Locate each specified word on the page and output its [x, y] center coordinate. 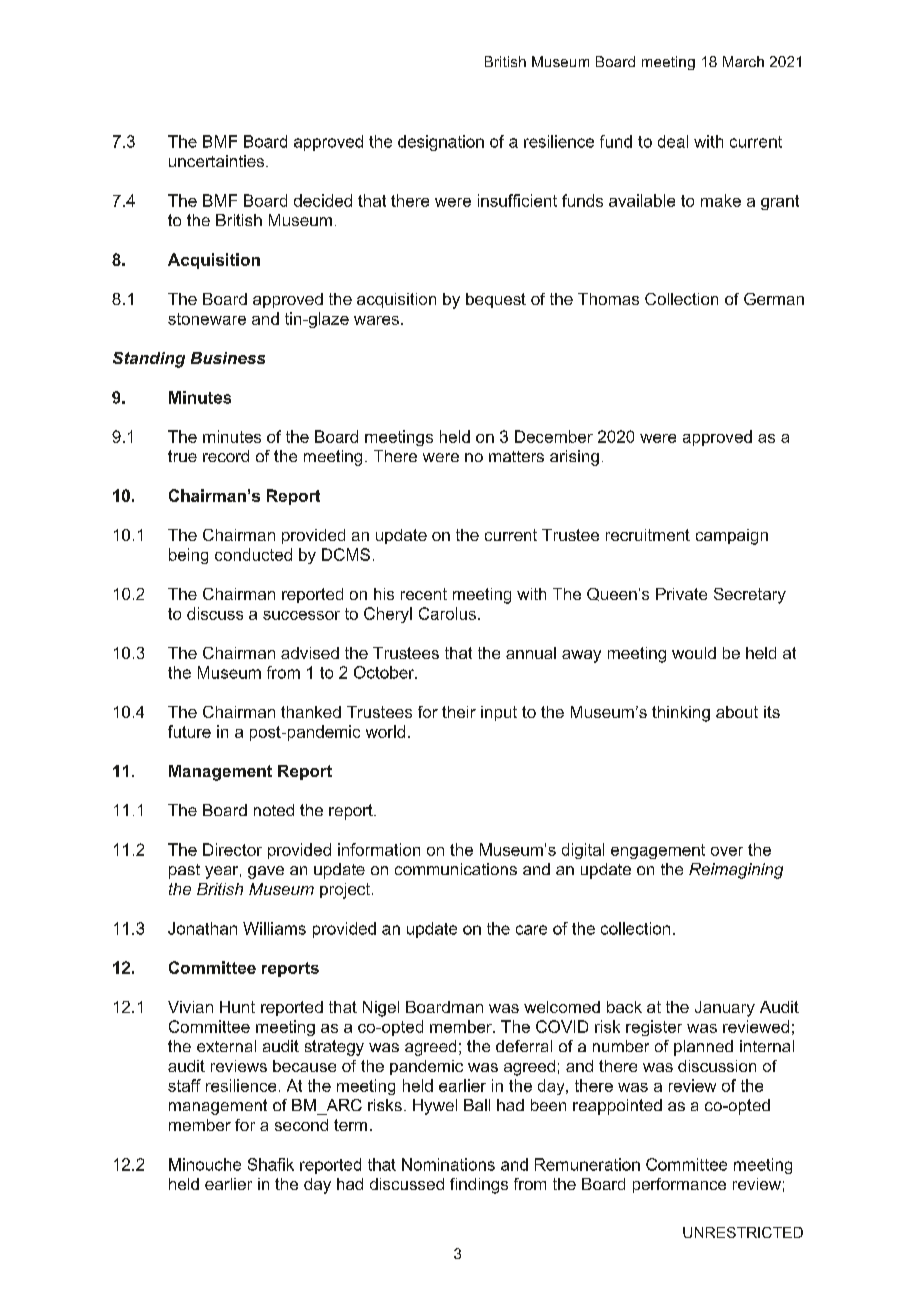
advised [310, 653]
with [708, 141]
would [694, 653]
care [531, 930]
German [774, 299]
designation [441, 143]
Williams [274, 928]
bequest [496, 300]
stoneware [207, 319]
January [725, 1009]
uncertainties [218, 161]
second [301, 1125]
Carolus [447, 613]
